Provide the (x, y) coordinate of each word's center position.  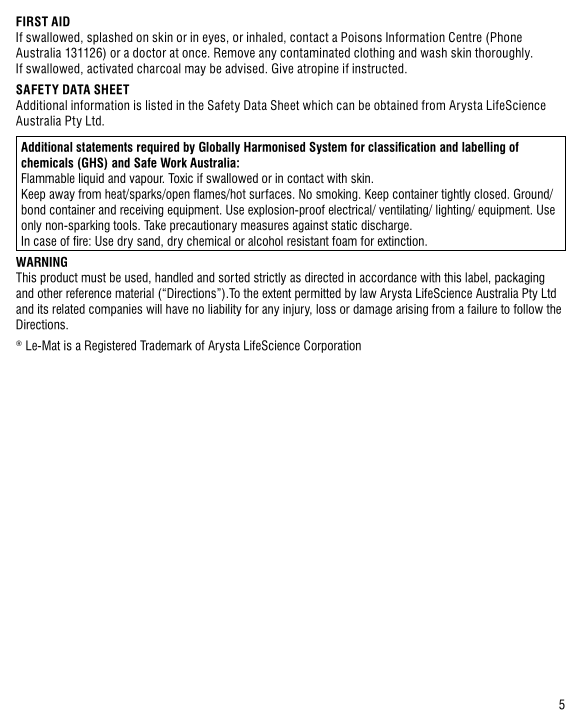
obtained (396, 105)
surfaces (271, 194)
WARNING (41, 261)
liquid (91, 179)
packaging (519, 278)
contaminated (315, 52)
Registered (110, 346)
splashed (110, 38)
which (318, 105)
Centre (465, 37)
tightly (456, 195)
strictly (270, 278)
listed (159, 105)
